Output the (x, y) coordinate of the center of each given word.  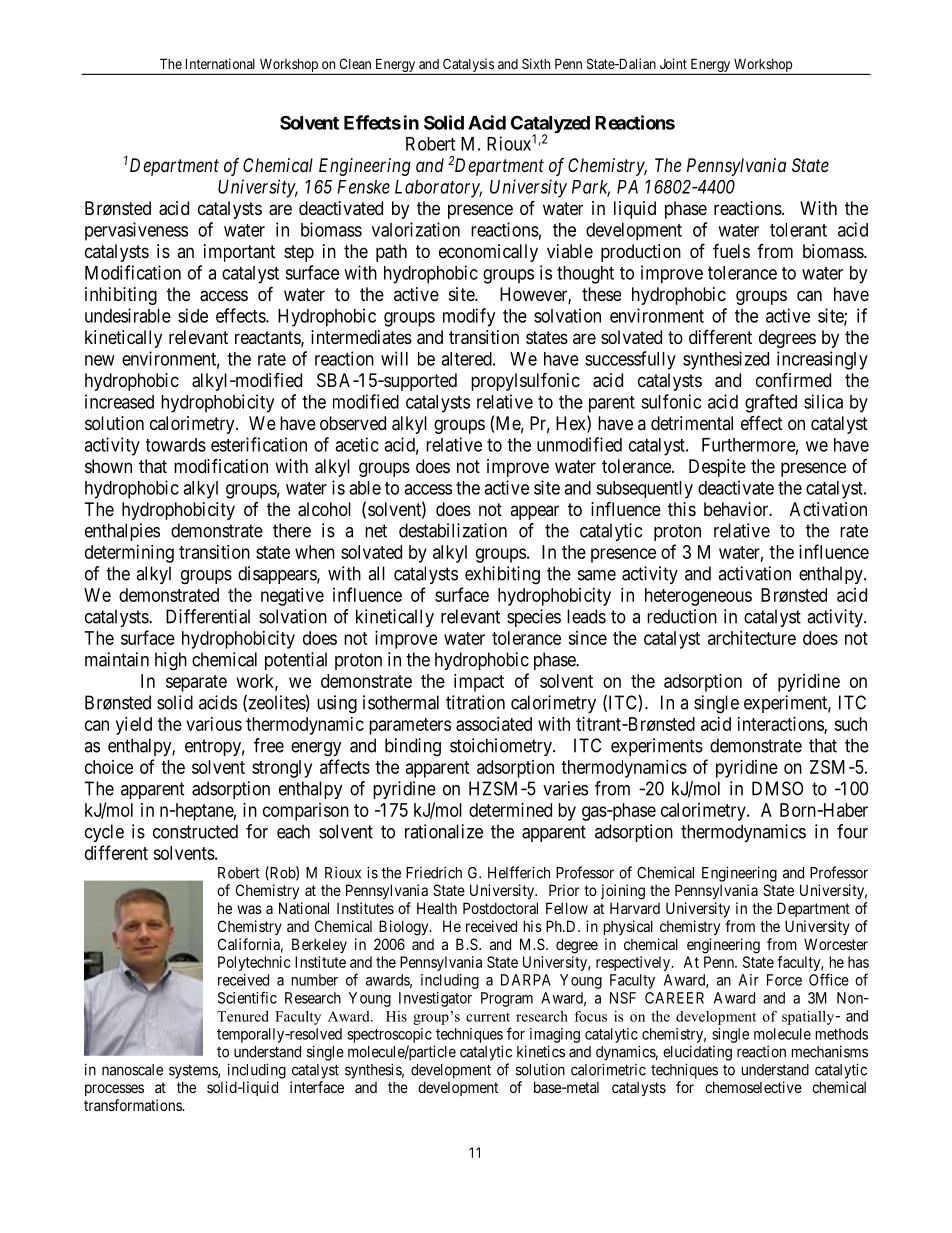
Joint (673, 63)
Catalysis (468, 66)
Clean (355, 63)
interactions (781, 725)
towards (176, 445)
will (394, 358)
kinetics (541, 1051)
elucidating (697, 1053)
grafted (771, 403)
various (214, 724)
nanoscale (132, 1070)
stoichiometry (502, 747)
